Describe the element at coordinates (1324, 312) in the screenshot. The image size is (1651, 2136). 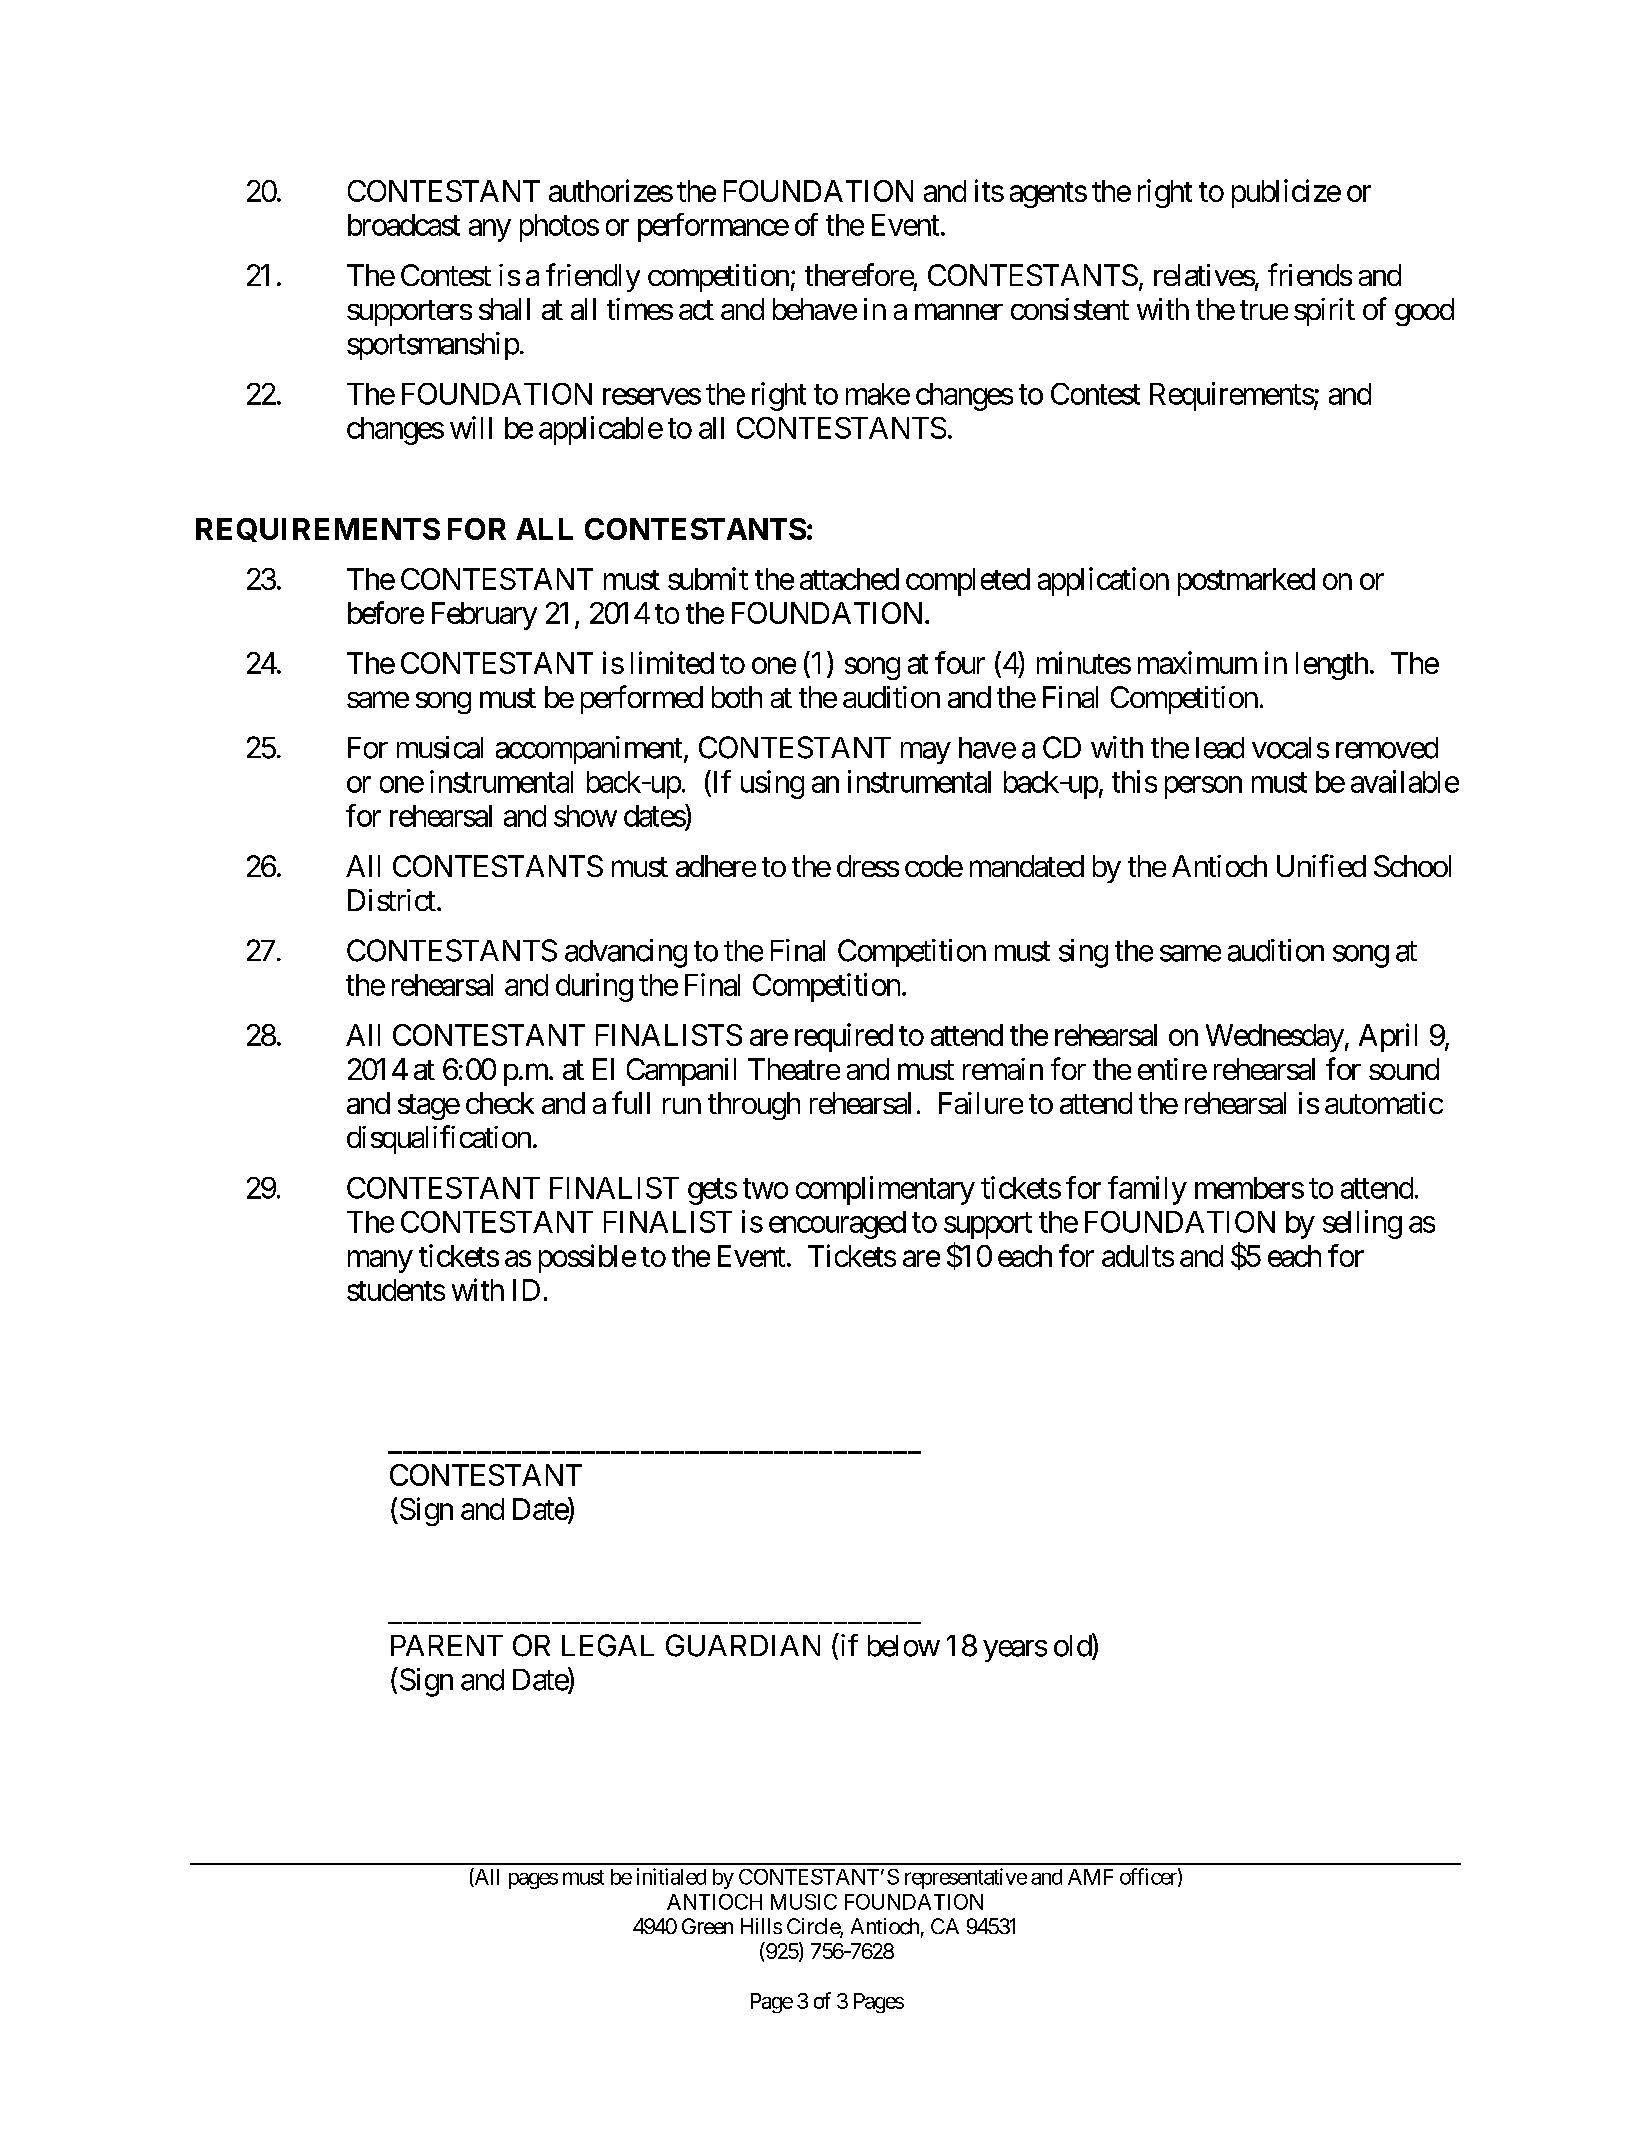
I see `spirit` at that location.
